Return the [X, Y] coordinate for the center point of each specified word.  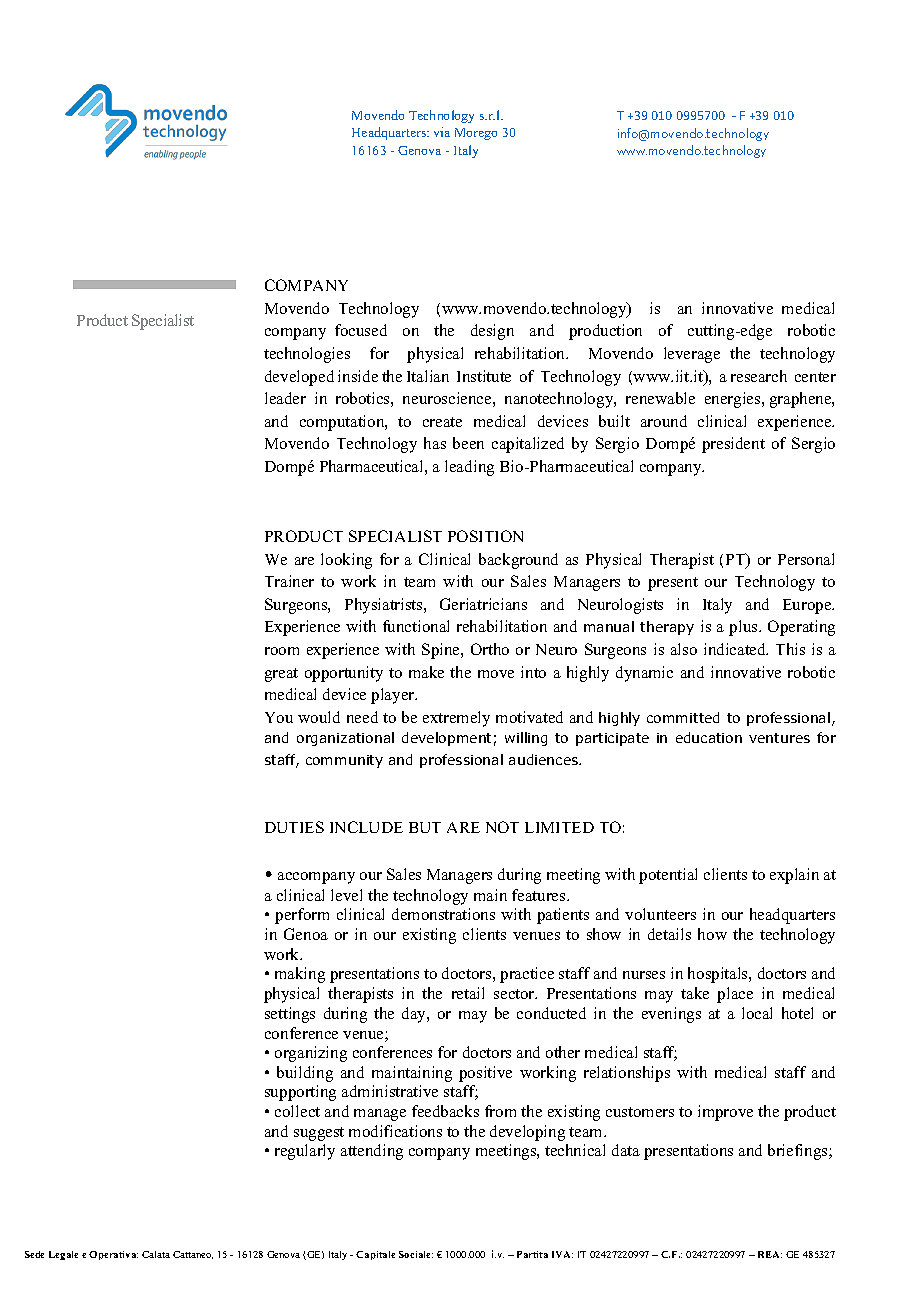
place [735, 995]
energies [734, 400]
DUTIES [294, 827]
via [442, 132]
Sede [34, 1254]
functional [416, 626]
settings [290, 1015]
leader [285, 398]
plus [744, 628]
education [709, 737]
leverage [692, 355]
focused [361, 330]
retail [468, 993]
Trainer [289, 581]
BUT [425, 827]
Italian [428, 376]
